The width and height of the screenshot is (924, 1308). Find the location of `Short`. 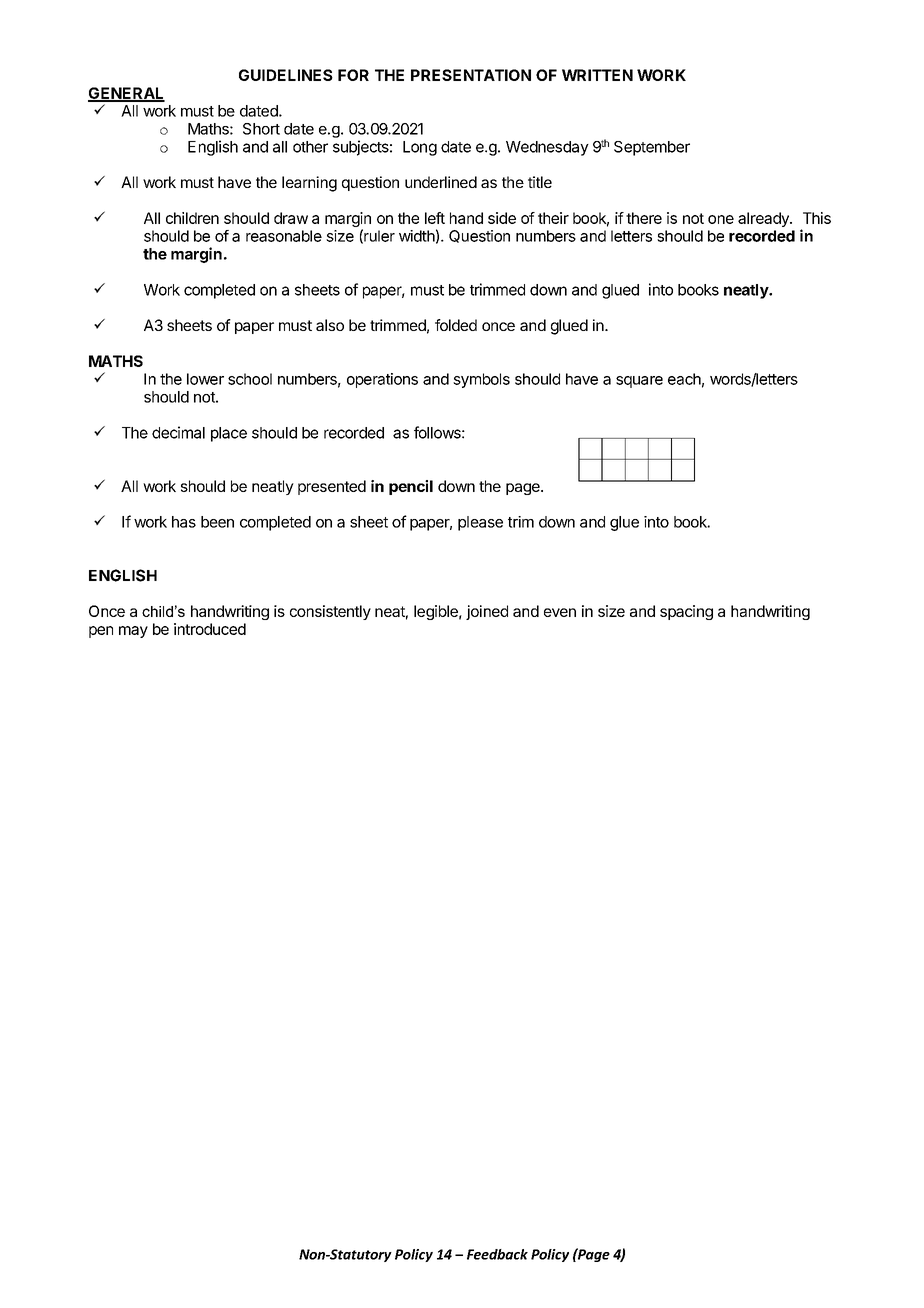

Short is located at coordinates (261, 129).
